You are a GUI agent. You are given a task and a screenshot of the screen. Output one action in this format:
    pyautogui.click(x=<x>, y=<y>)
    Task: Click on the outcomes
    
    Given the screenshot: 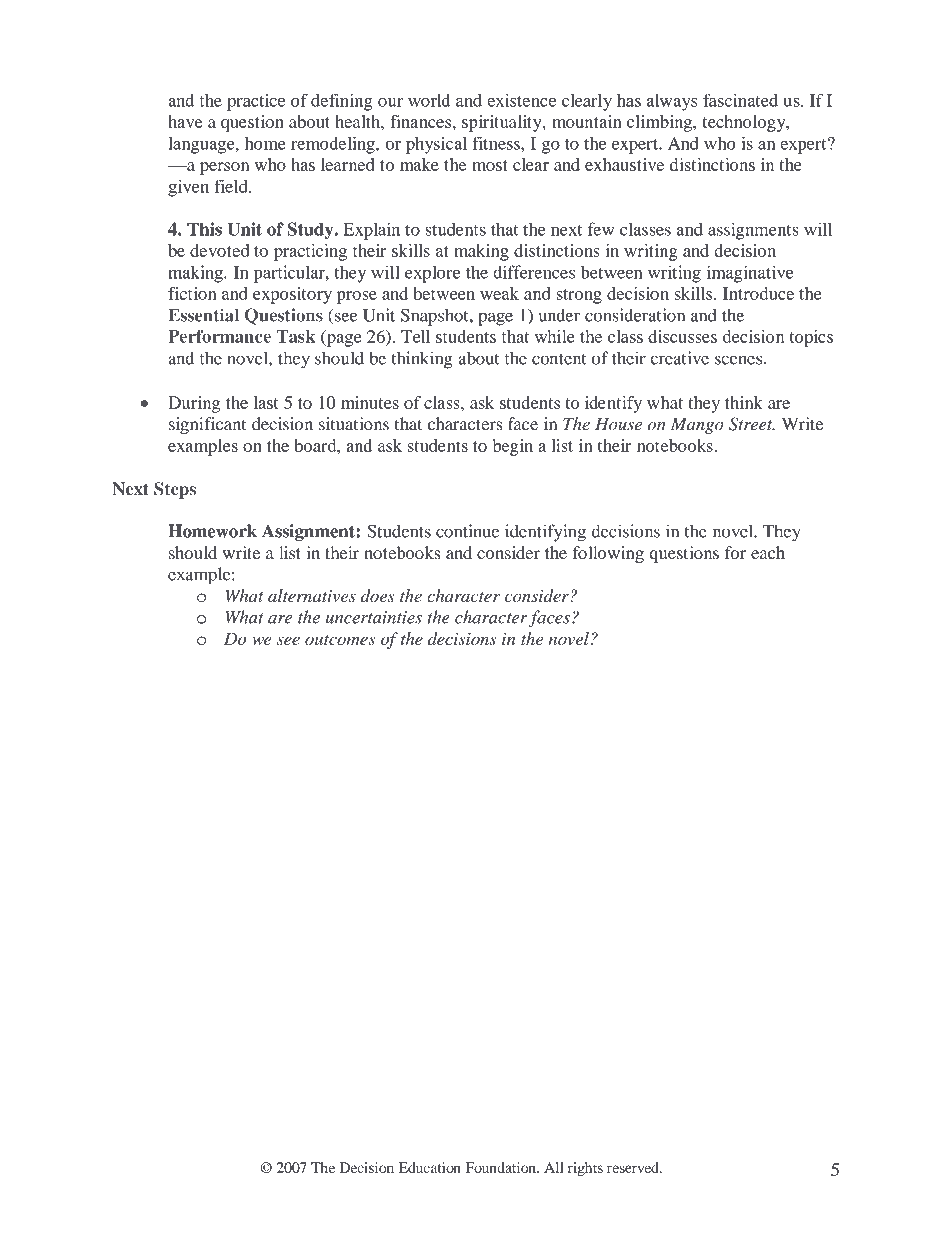 What is the action you would take?
    pyautogui.click(x=340, y=640)
